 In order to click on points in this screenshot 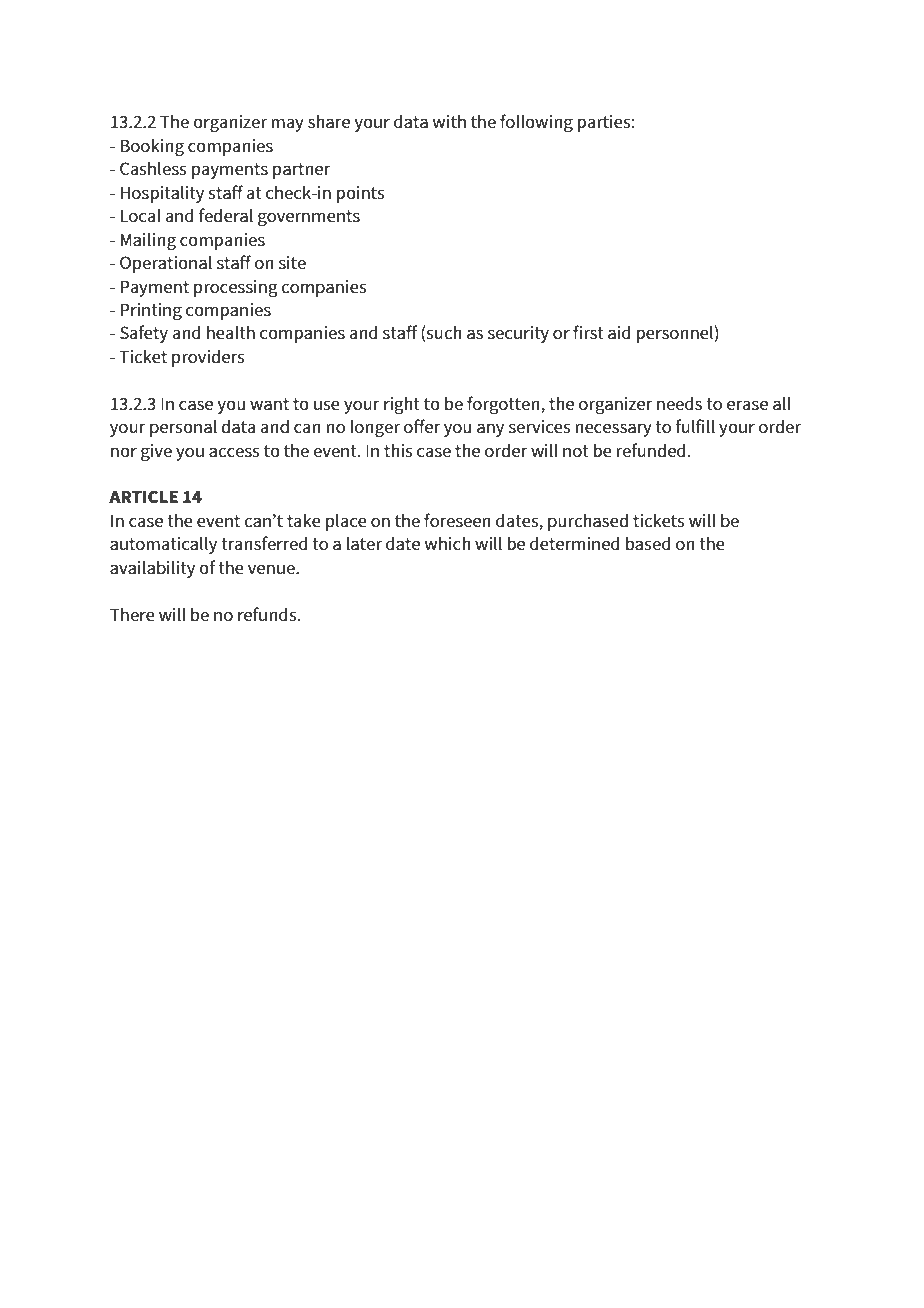, I will do `click(360, 194)`.
